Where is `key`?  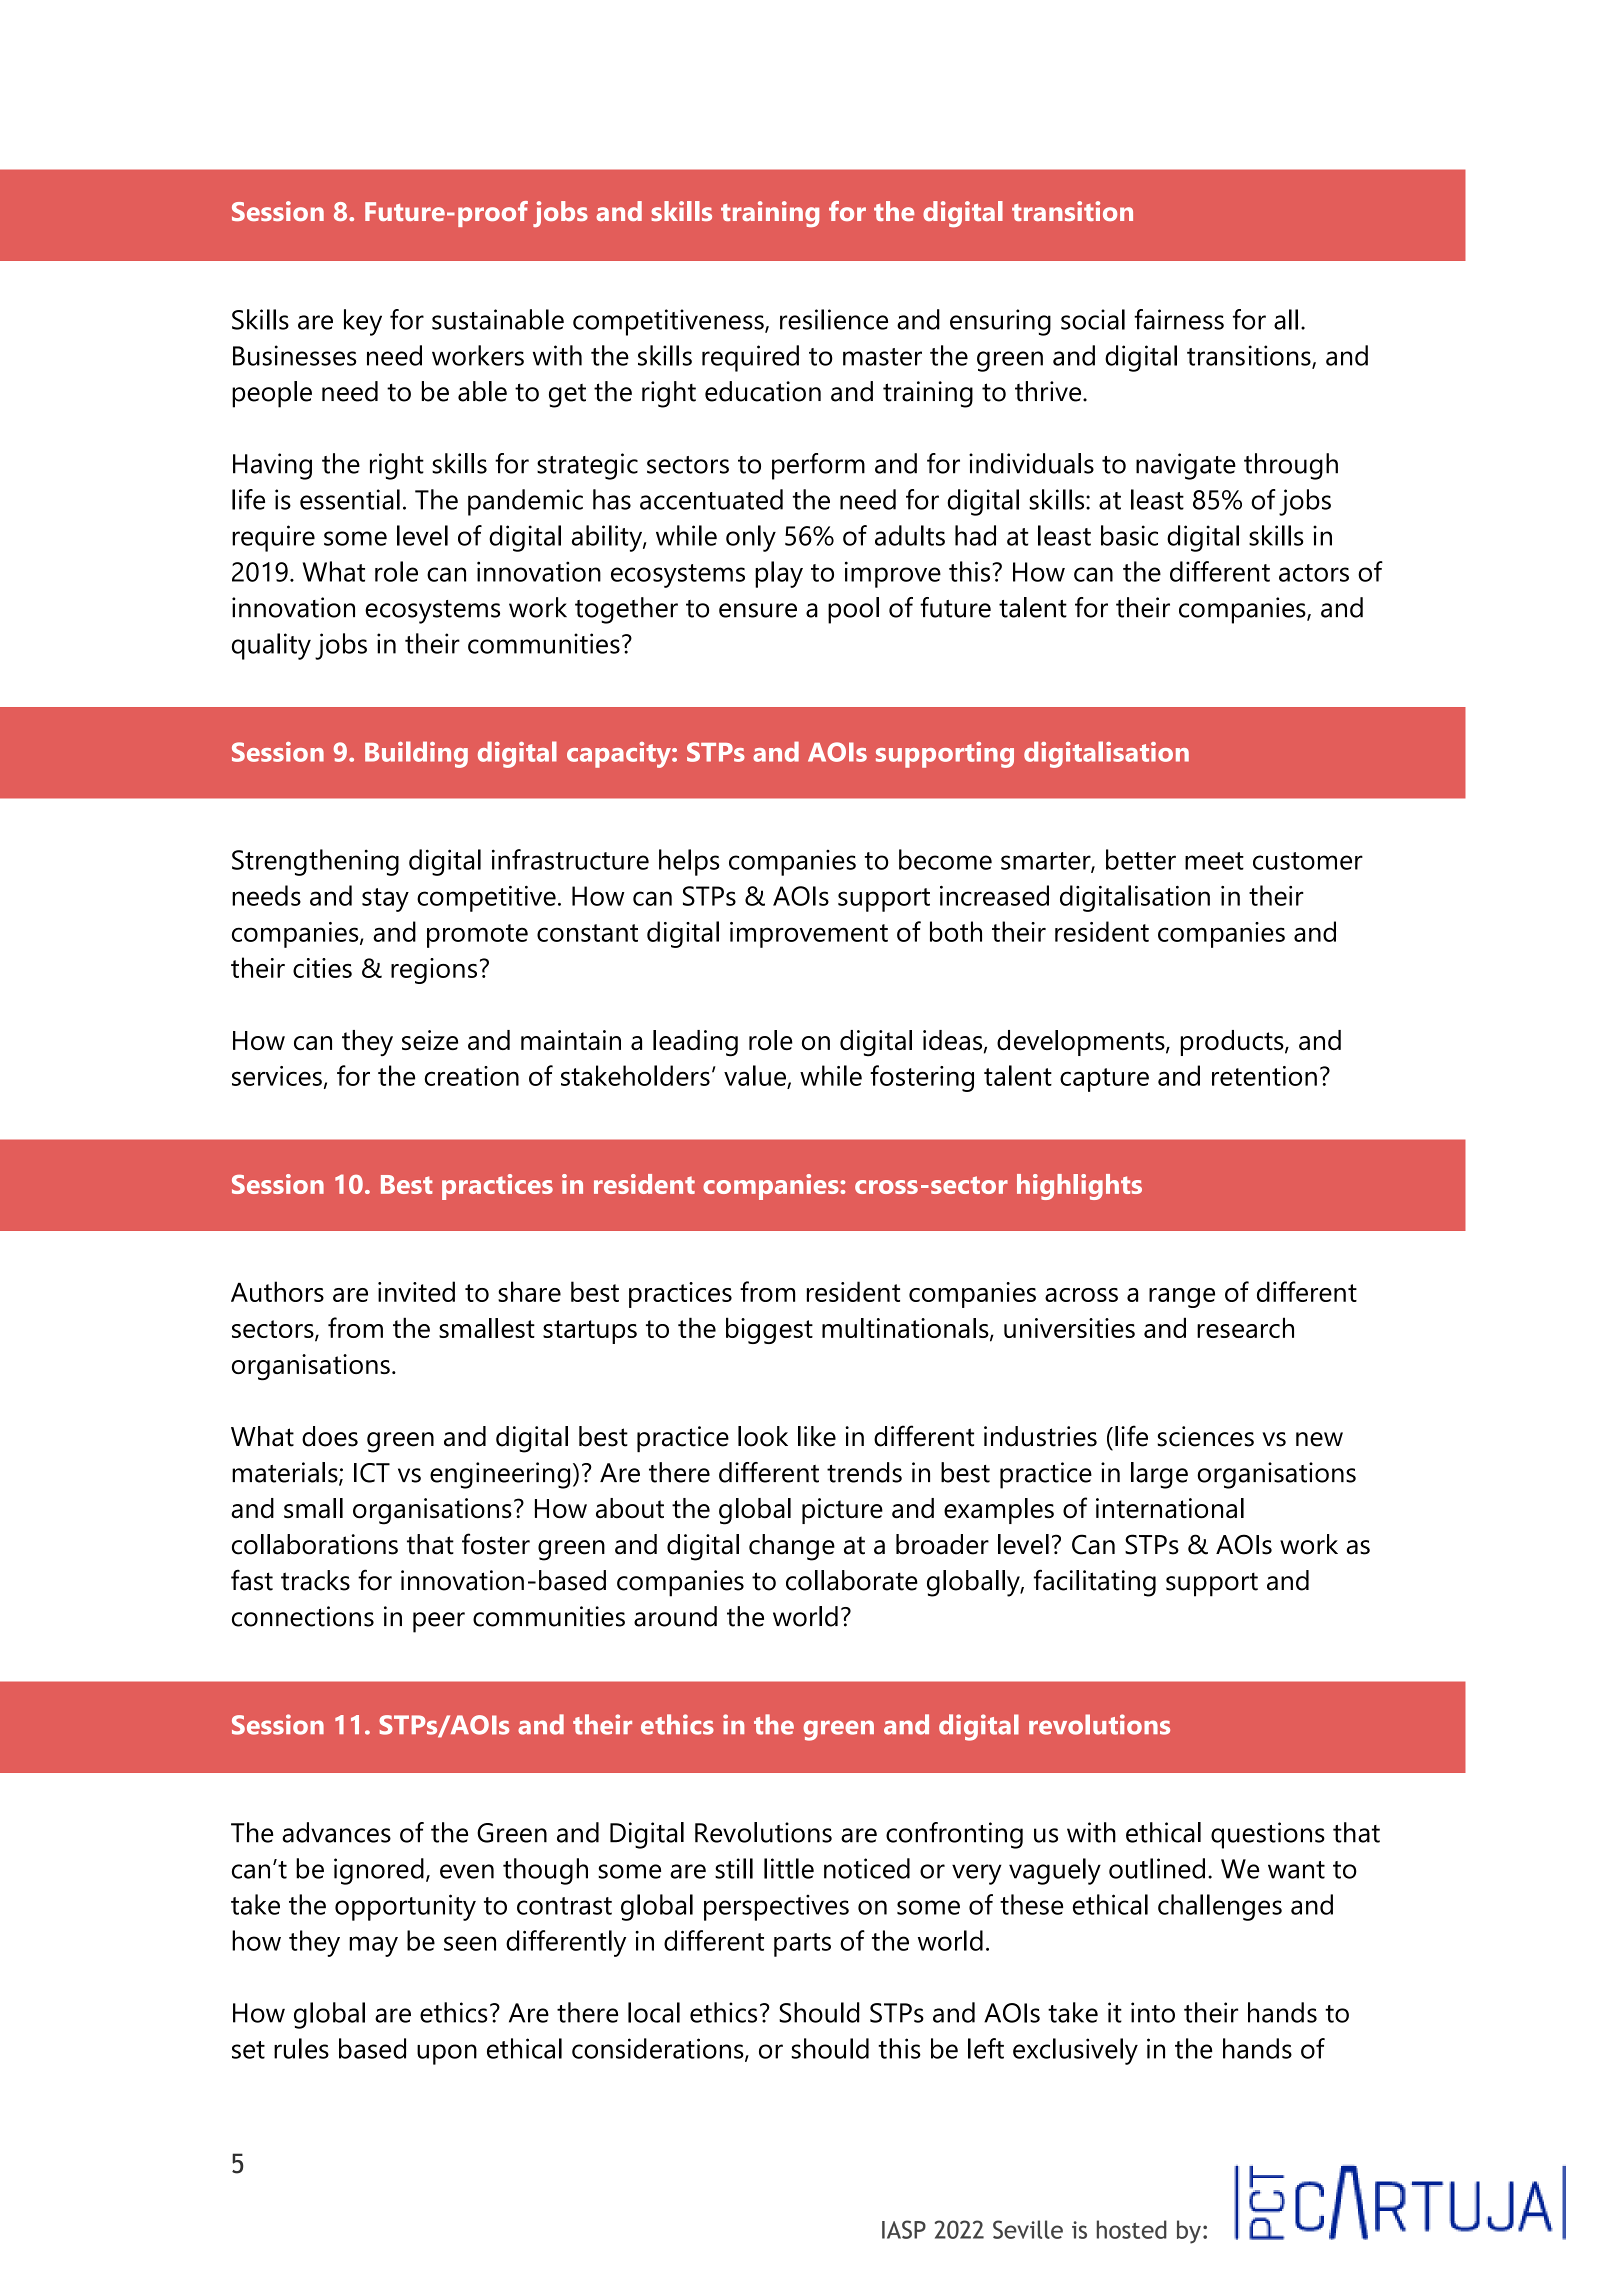 key is located at coordinates (363, 322).
